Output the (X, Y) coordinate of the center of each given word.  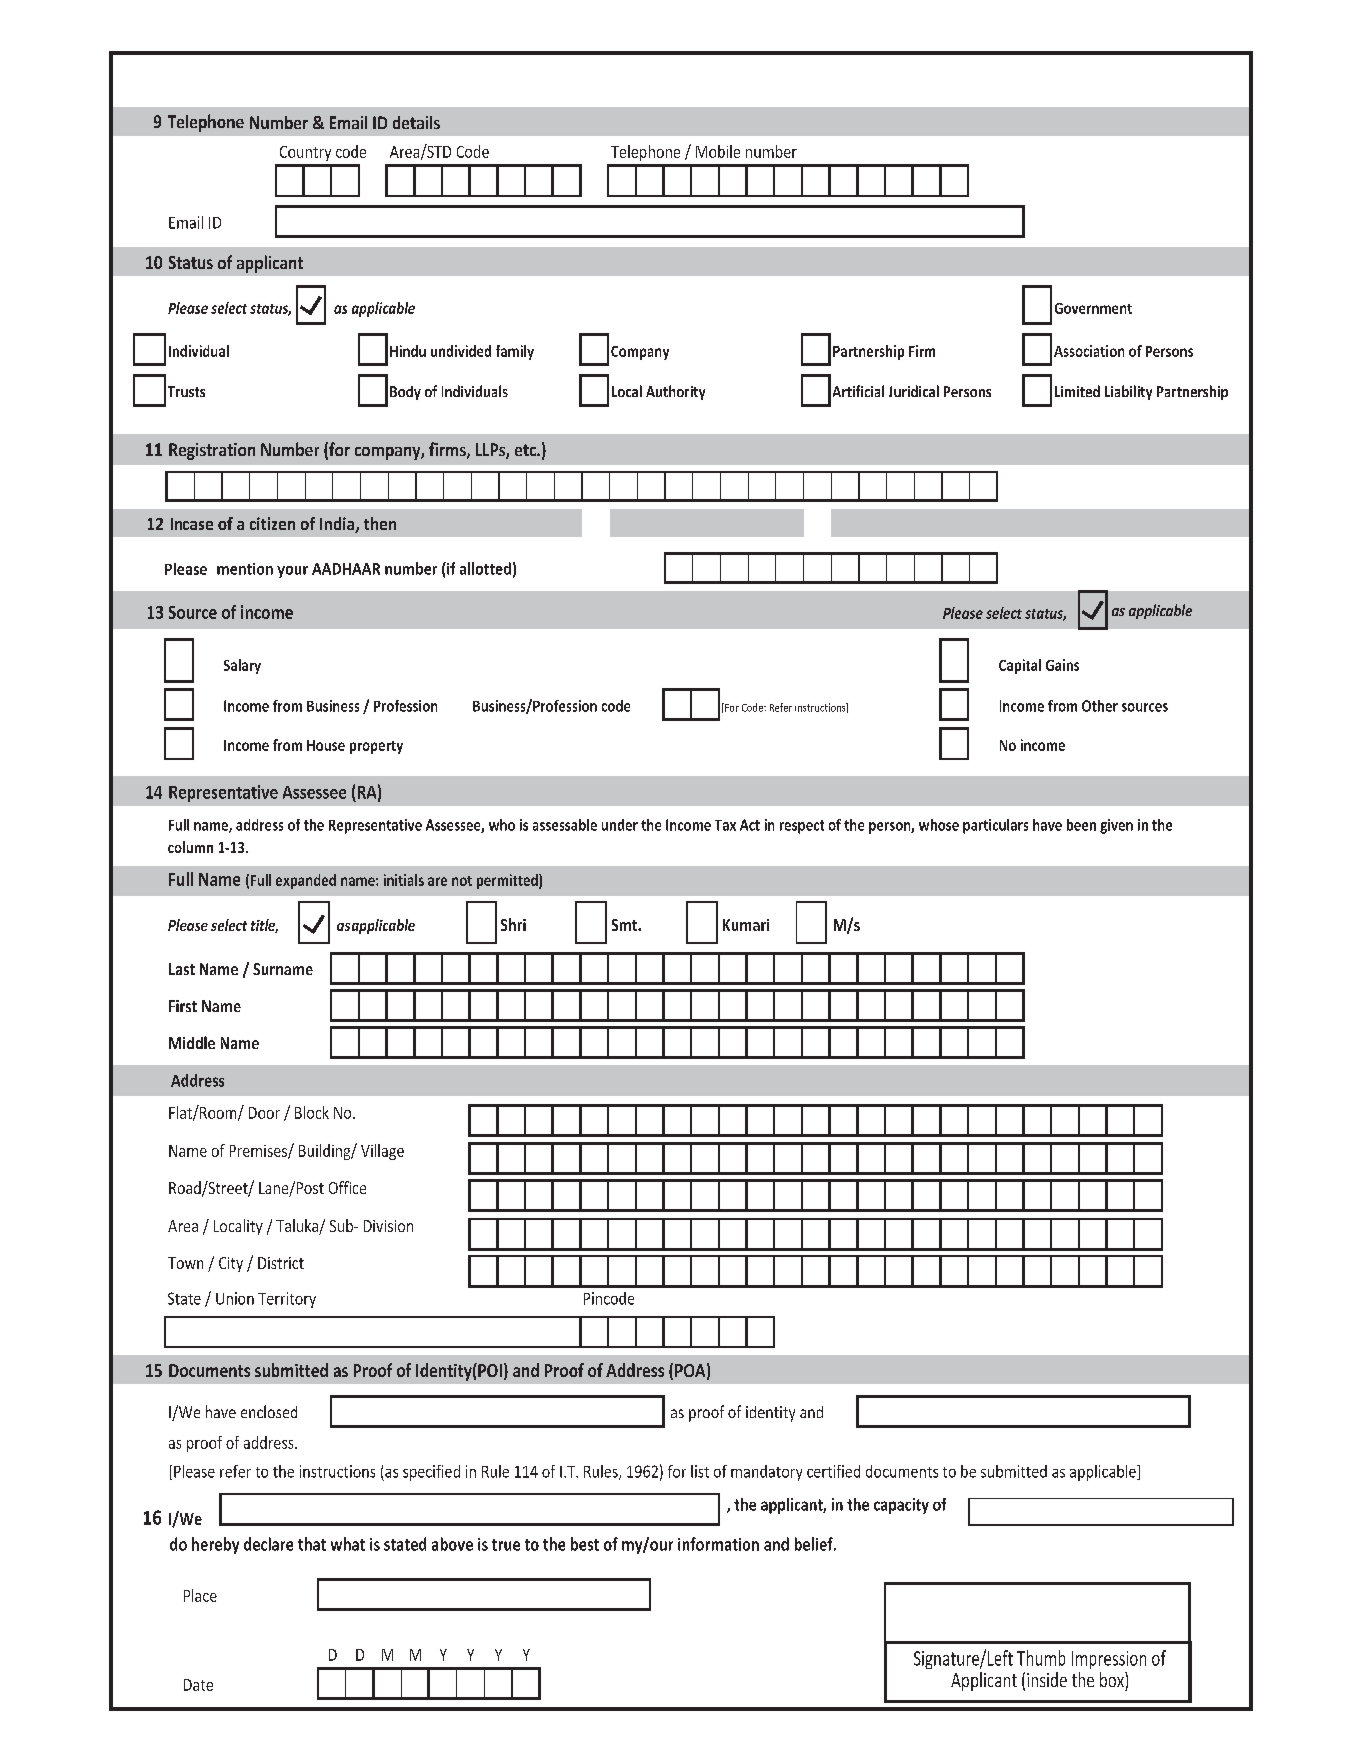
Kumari (746, 925)
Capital (1020, 666)
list (700, 1471)
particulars (995, 826)
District (281, 1263)
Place (200, 1595)
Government (1093, 308)
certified (833, 1471)
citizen (272, 523)
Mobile (718, 151)
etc (526, 450)
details (416, 122)
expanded (306, 881)
